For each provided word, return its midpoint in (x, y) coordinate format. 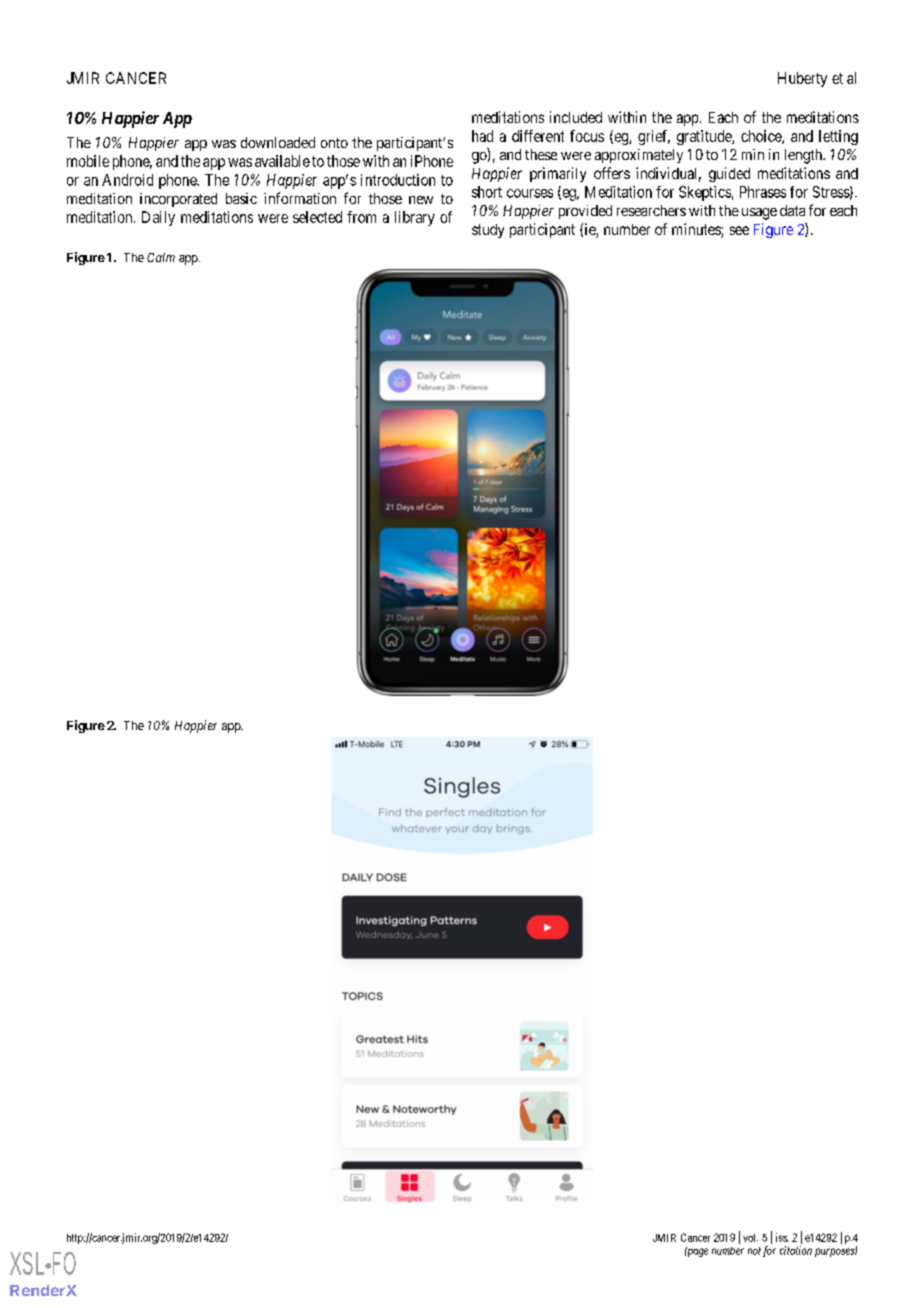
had (482, 136)
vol (750, 1238)
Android (127, 180)
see (739, 230)
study (488, 231)
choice (762, 137)
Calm (161, 257)
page (696, 1252)
